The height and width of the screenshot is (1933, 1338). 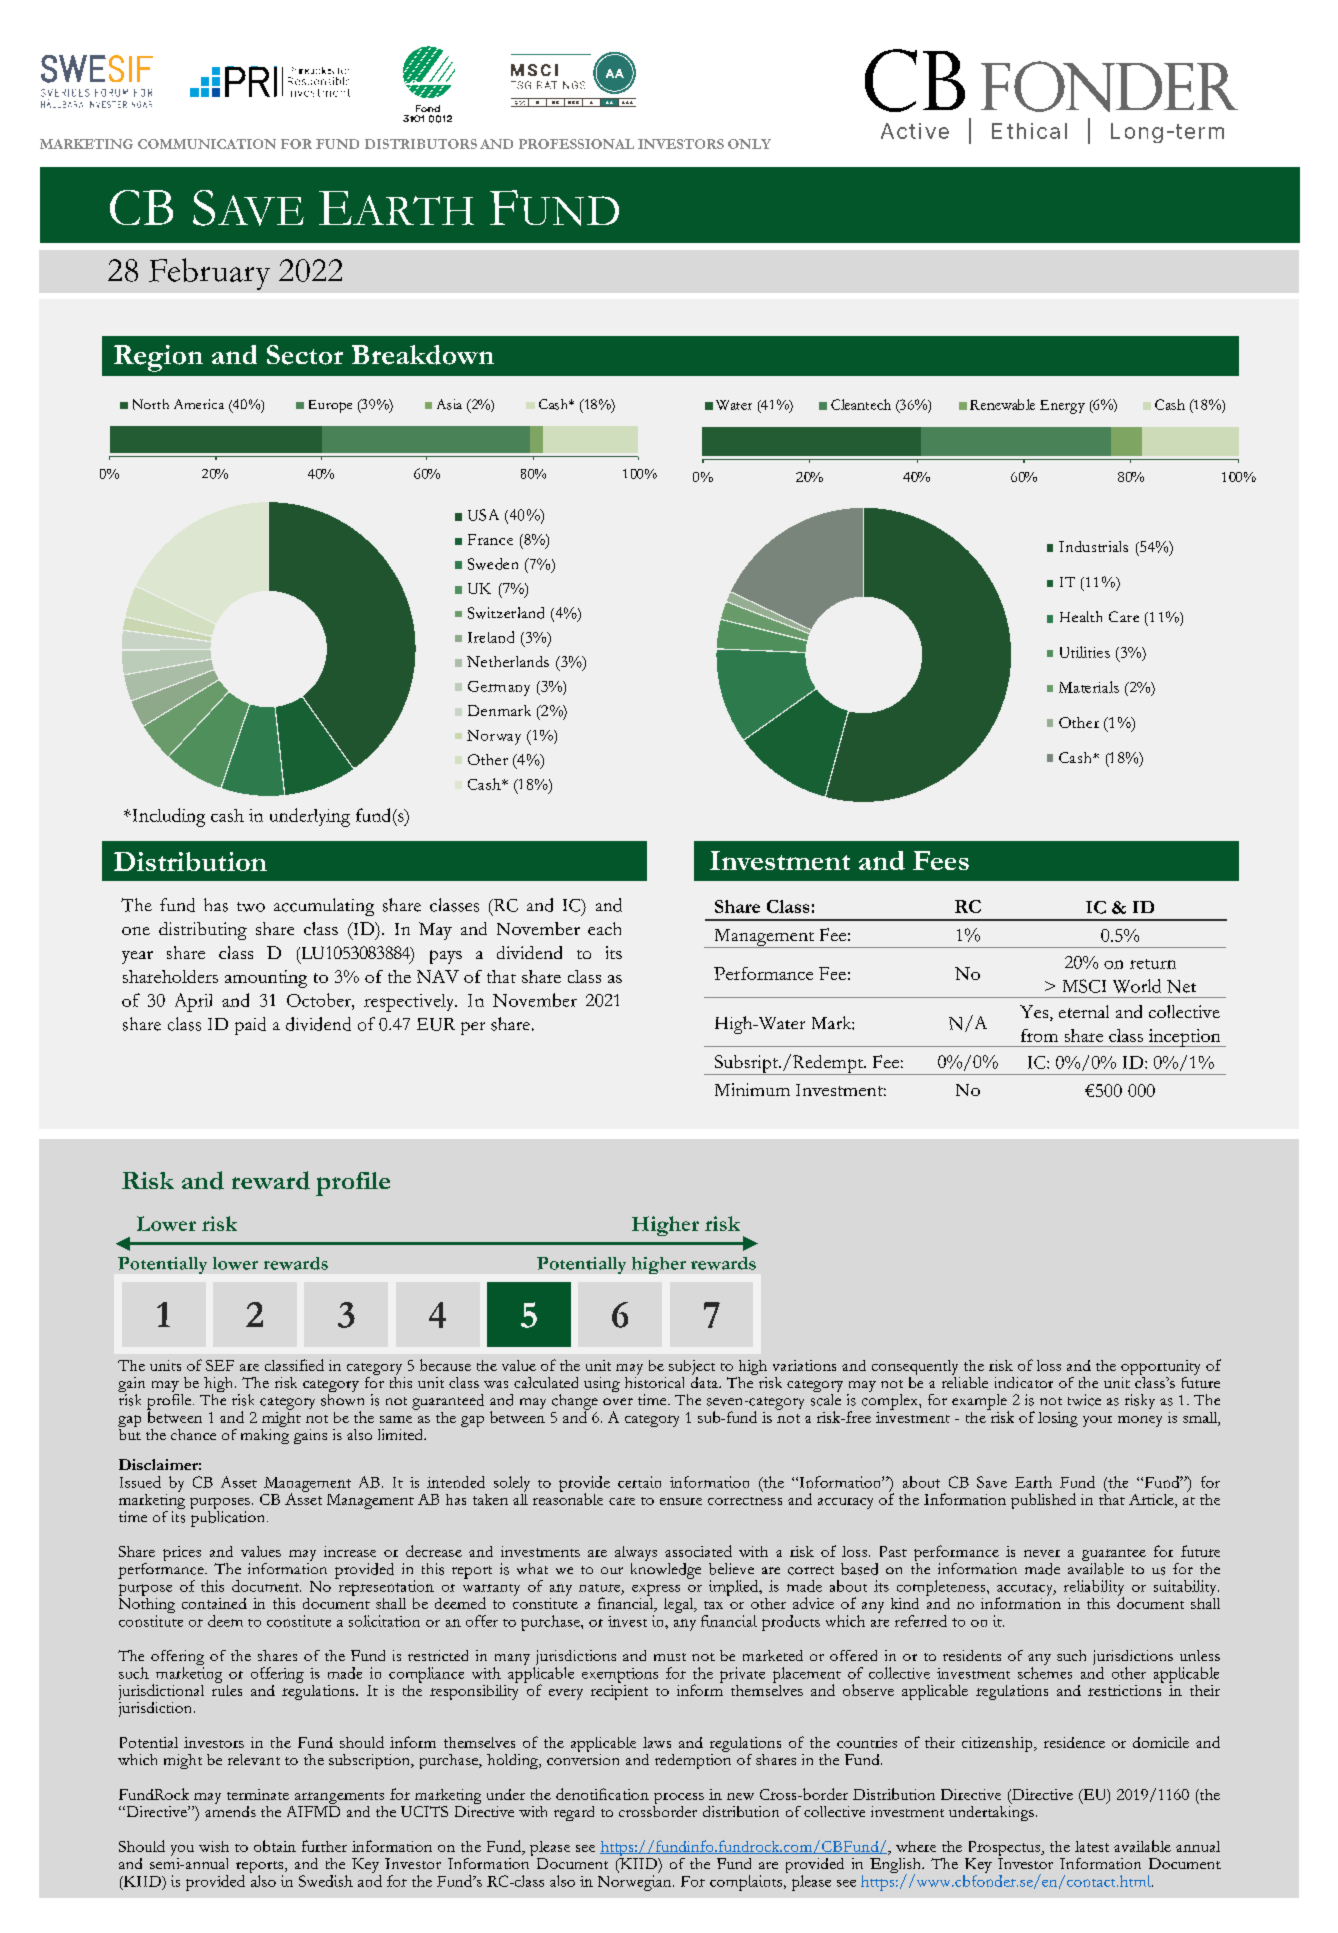 I want to click on COMMUNICATION, so click(x=207, y=144).
